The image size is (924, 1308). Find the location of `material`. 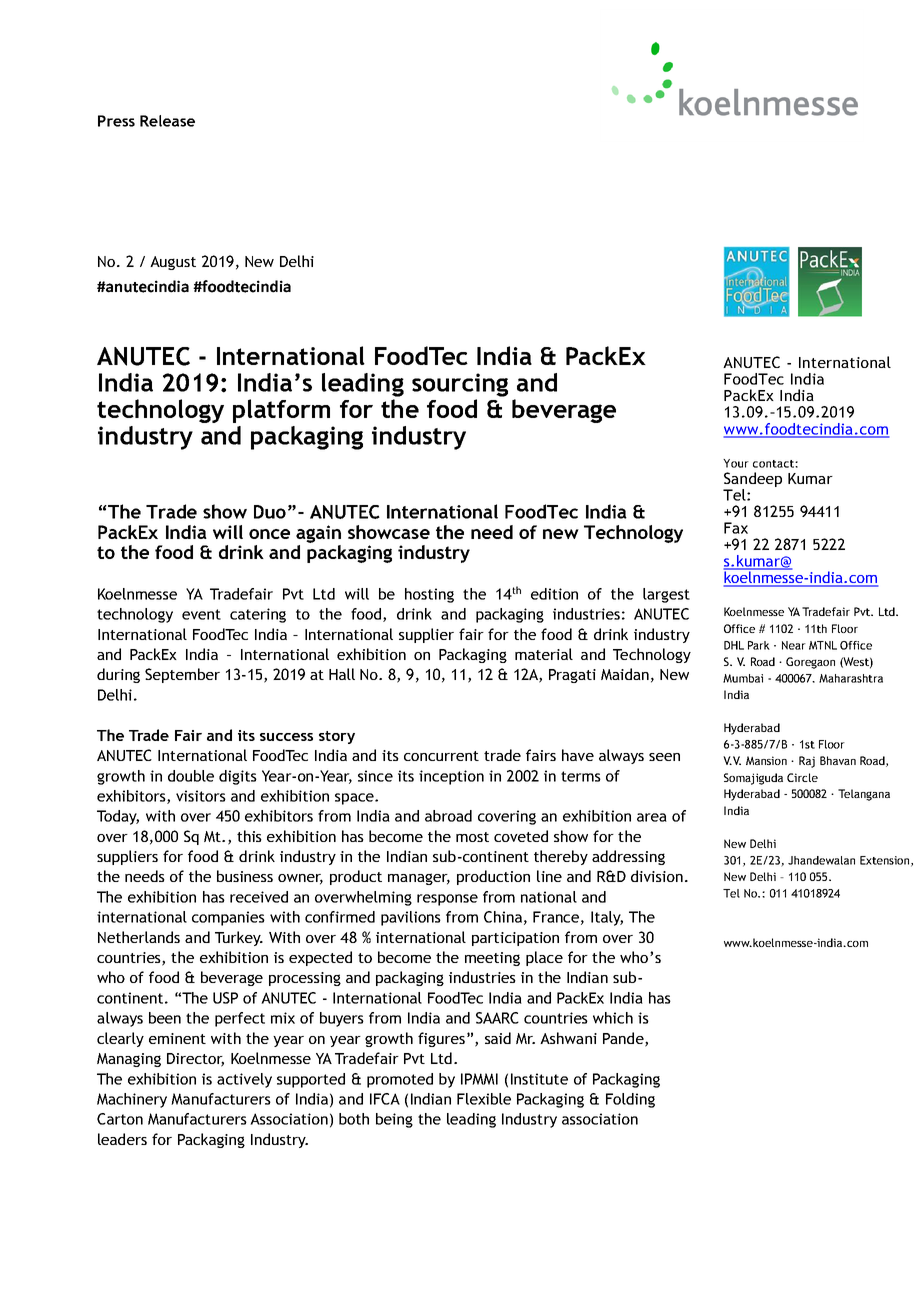

material is located at coordinates (544, 654).
